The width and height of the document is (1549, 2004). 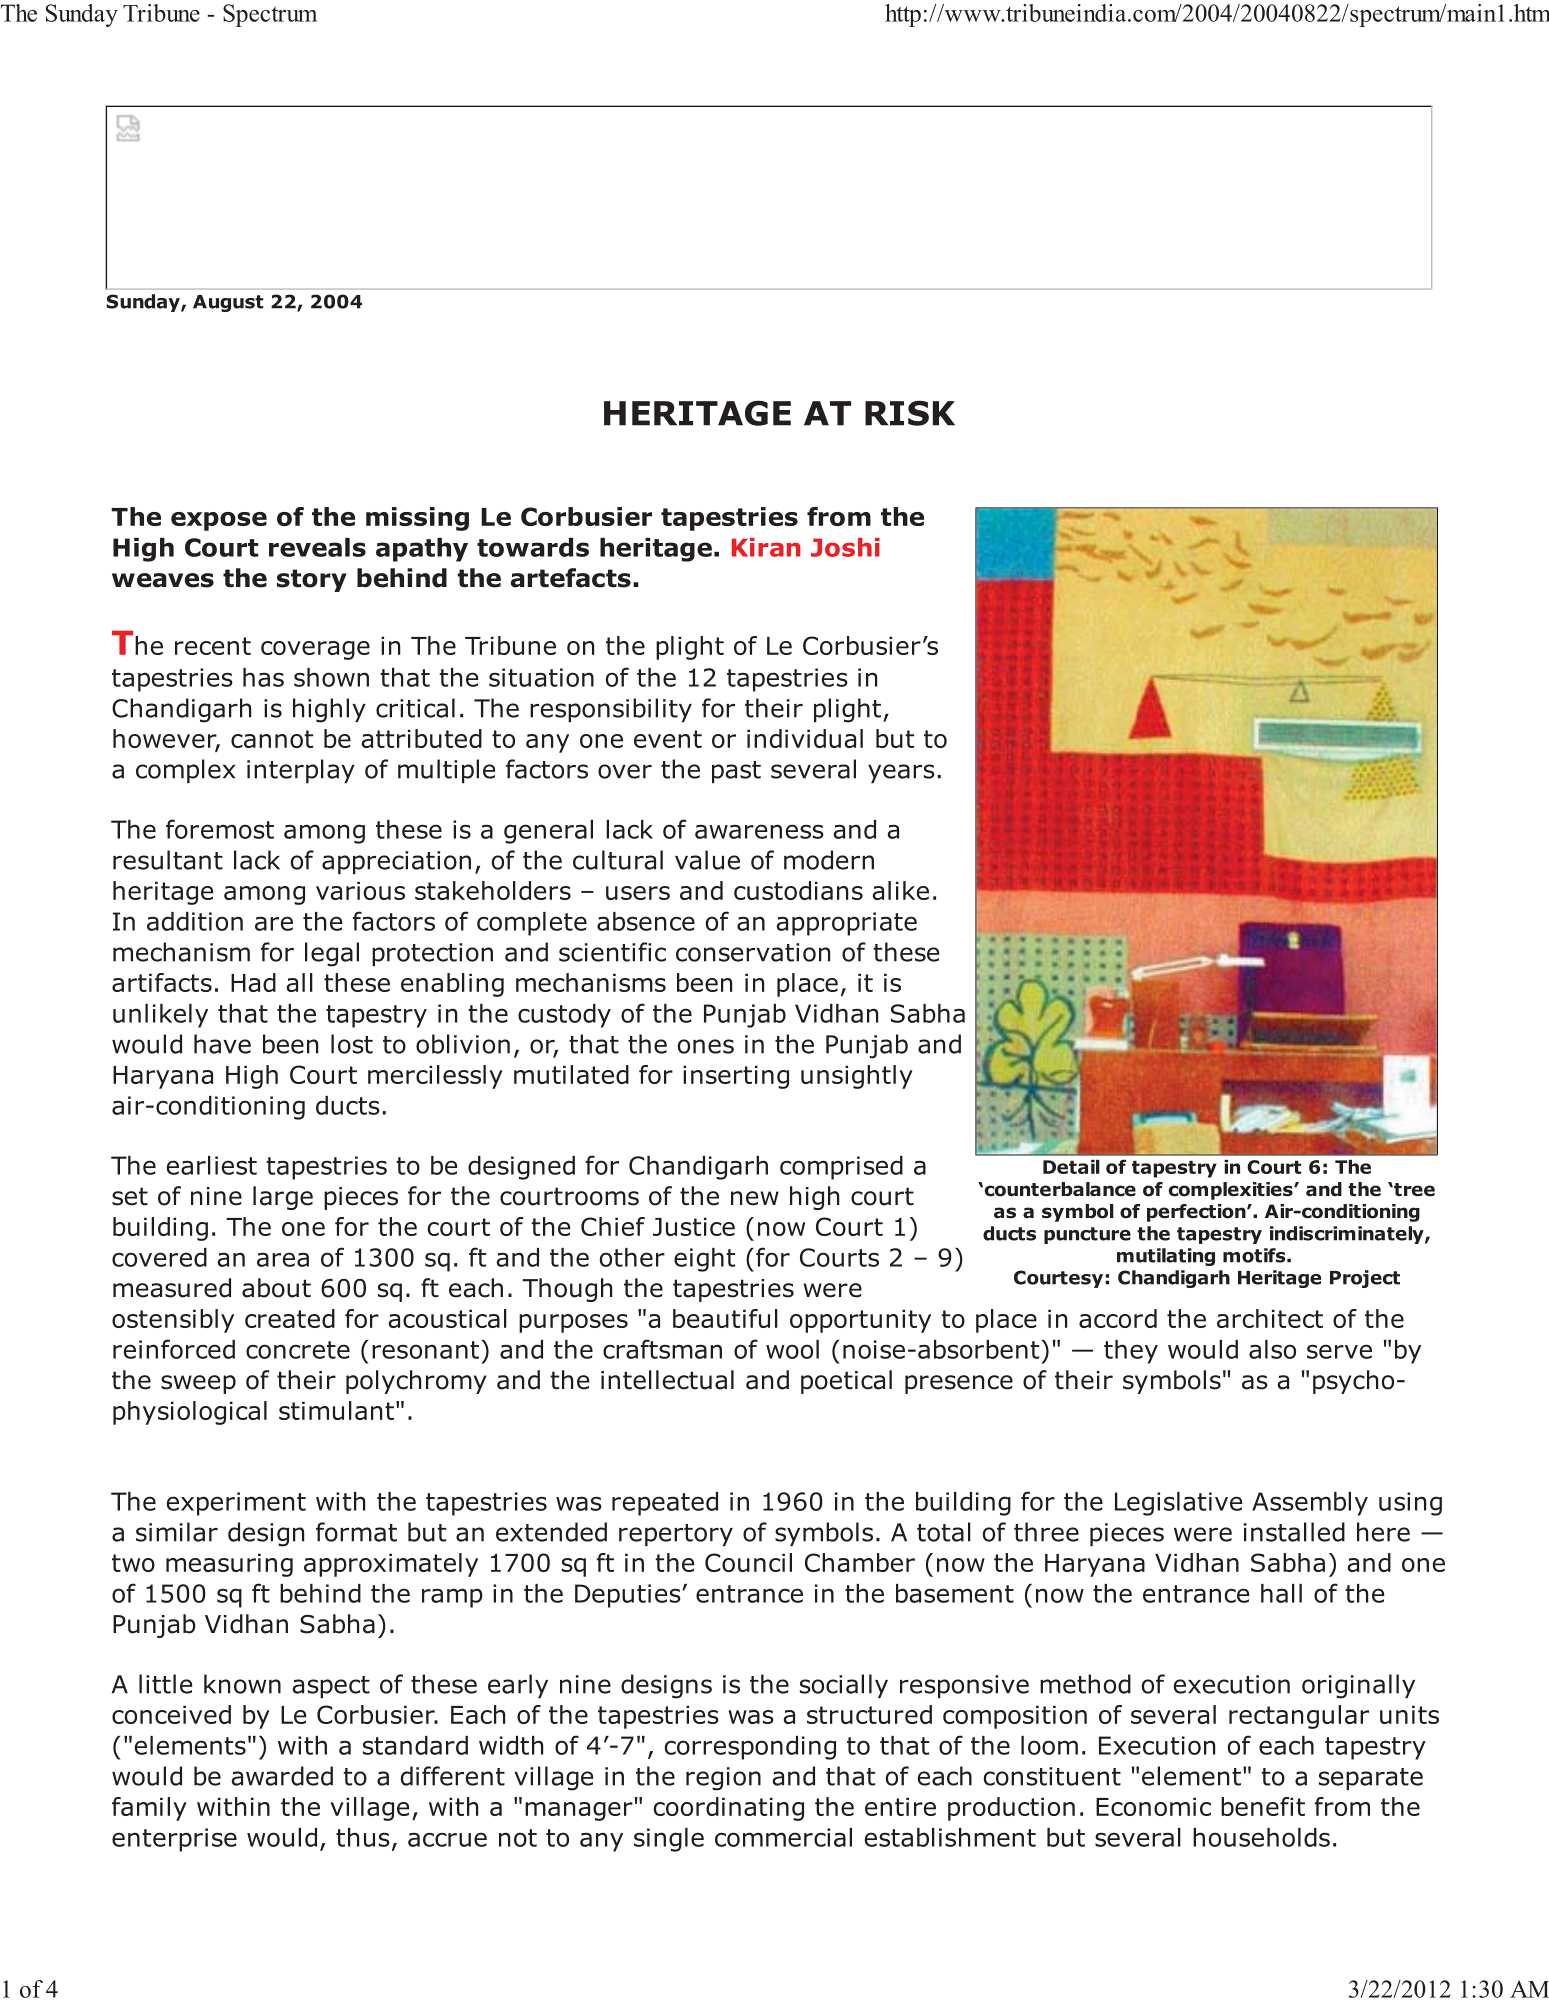 What do you see at coordinates (729, 1809) in the document?
I see `coordinating` at bounding box center [729, 1809].
